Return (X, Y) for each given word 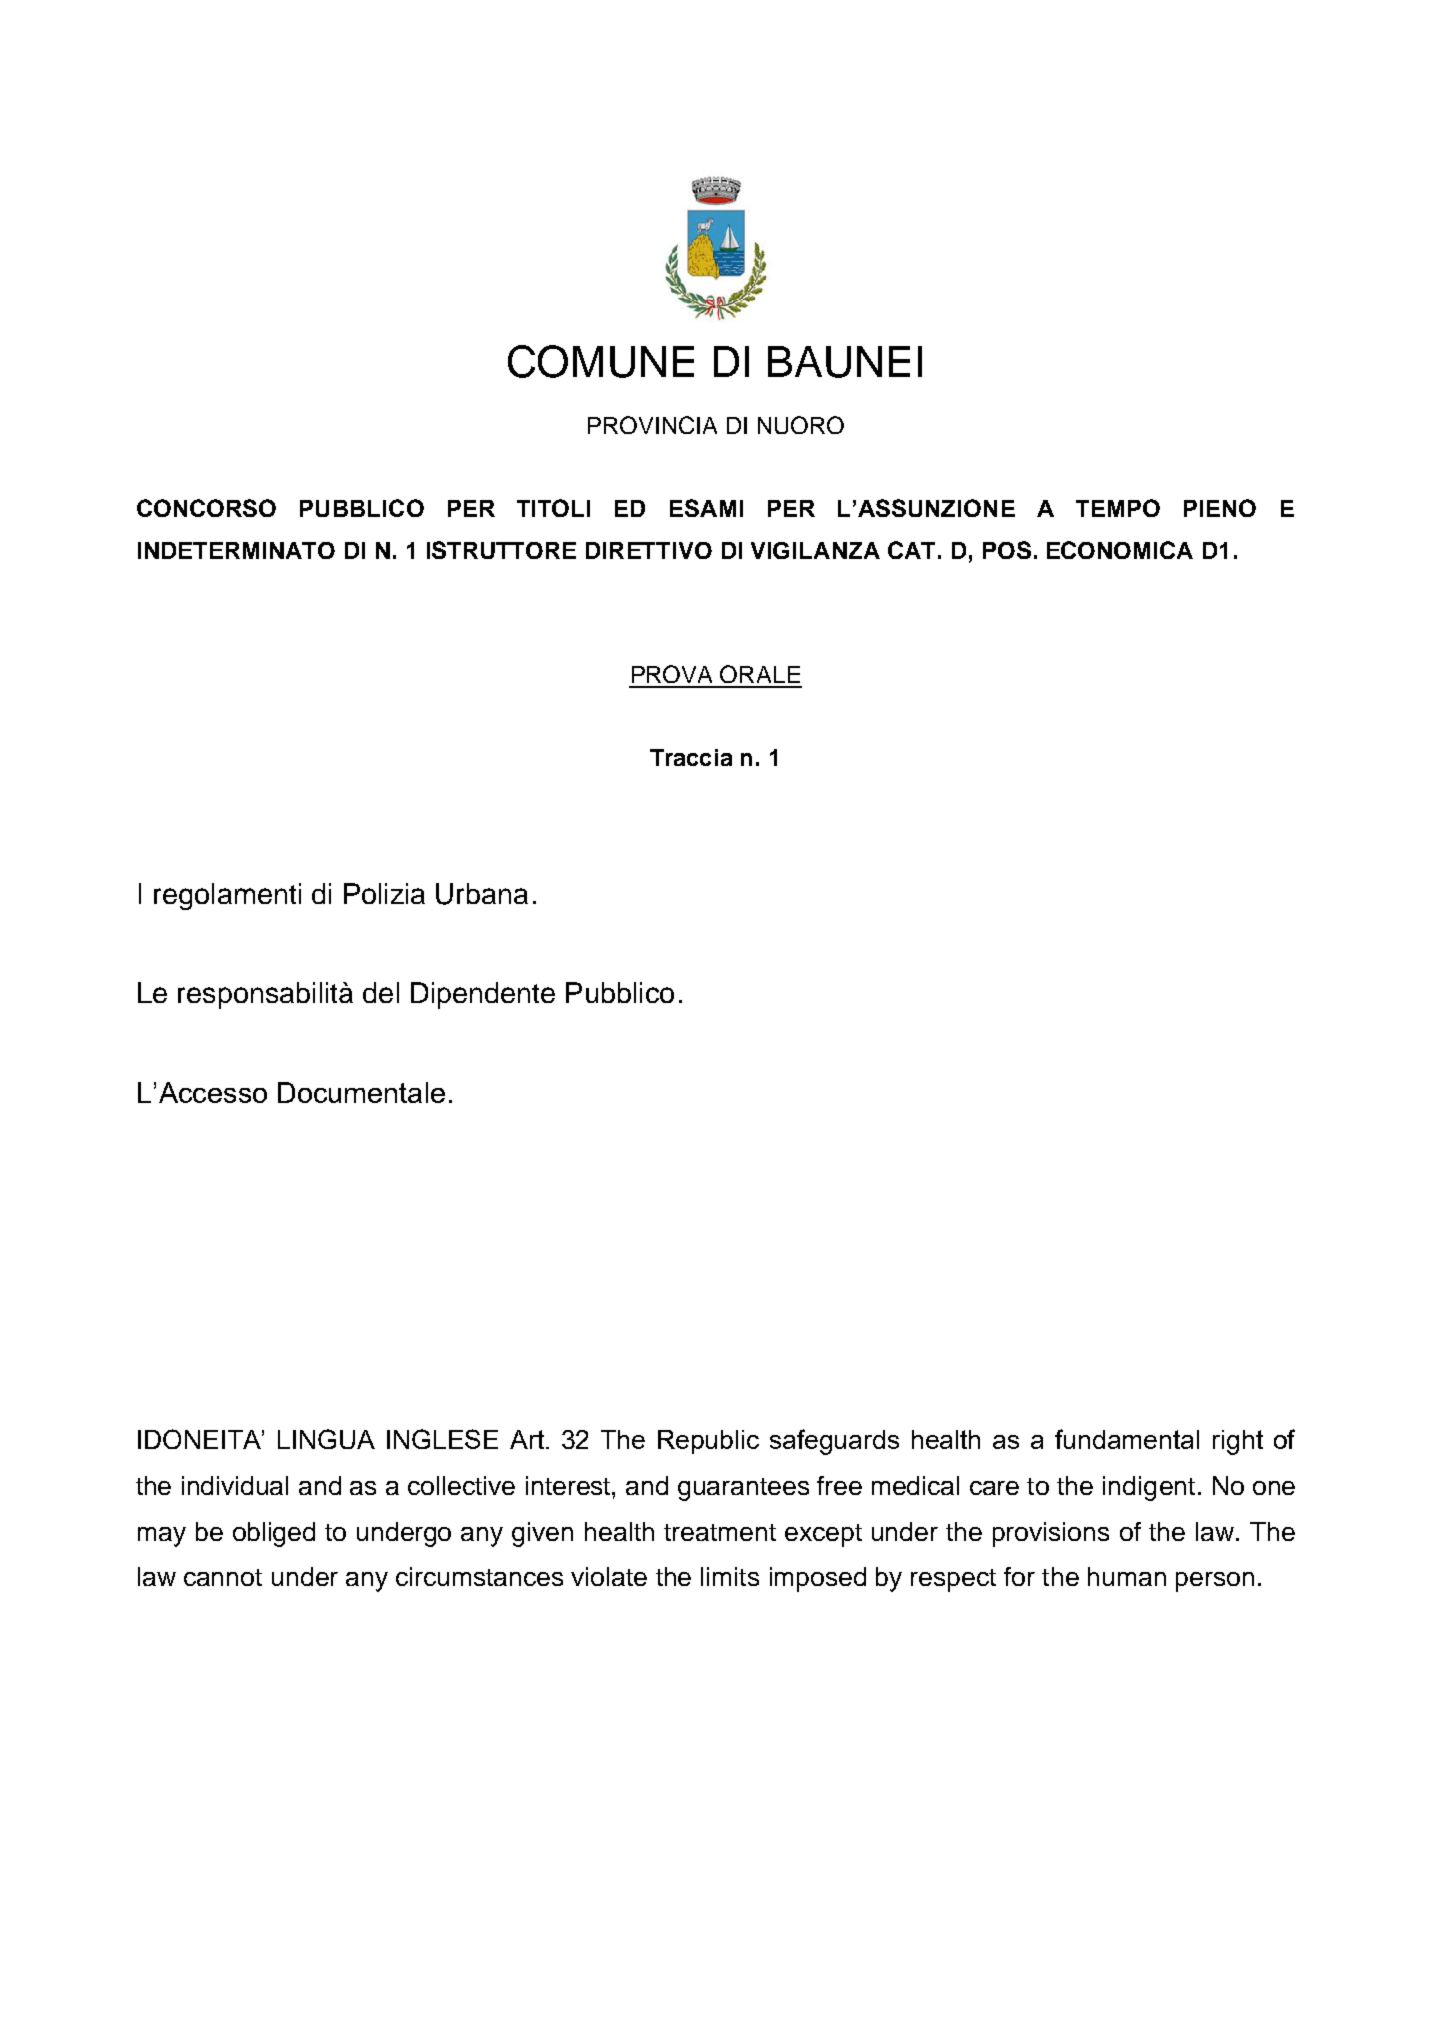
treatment (720, 1532)
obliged (274, 1534)
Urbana (482, 894)
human (1127, 1576)
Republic (708, 1442)
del (381, 992)
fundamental (1127, 1439)
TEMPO (1118, 508)
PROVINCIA (652, 425)
